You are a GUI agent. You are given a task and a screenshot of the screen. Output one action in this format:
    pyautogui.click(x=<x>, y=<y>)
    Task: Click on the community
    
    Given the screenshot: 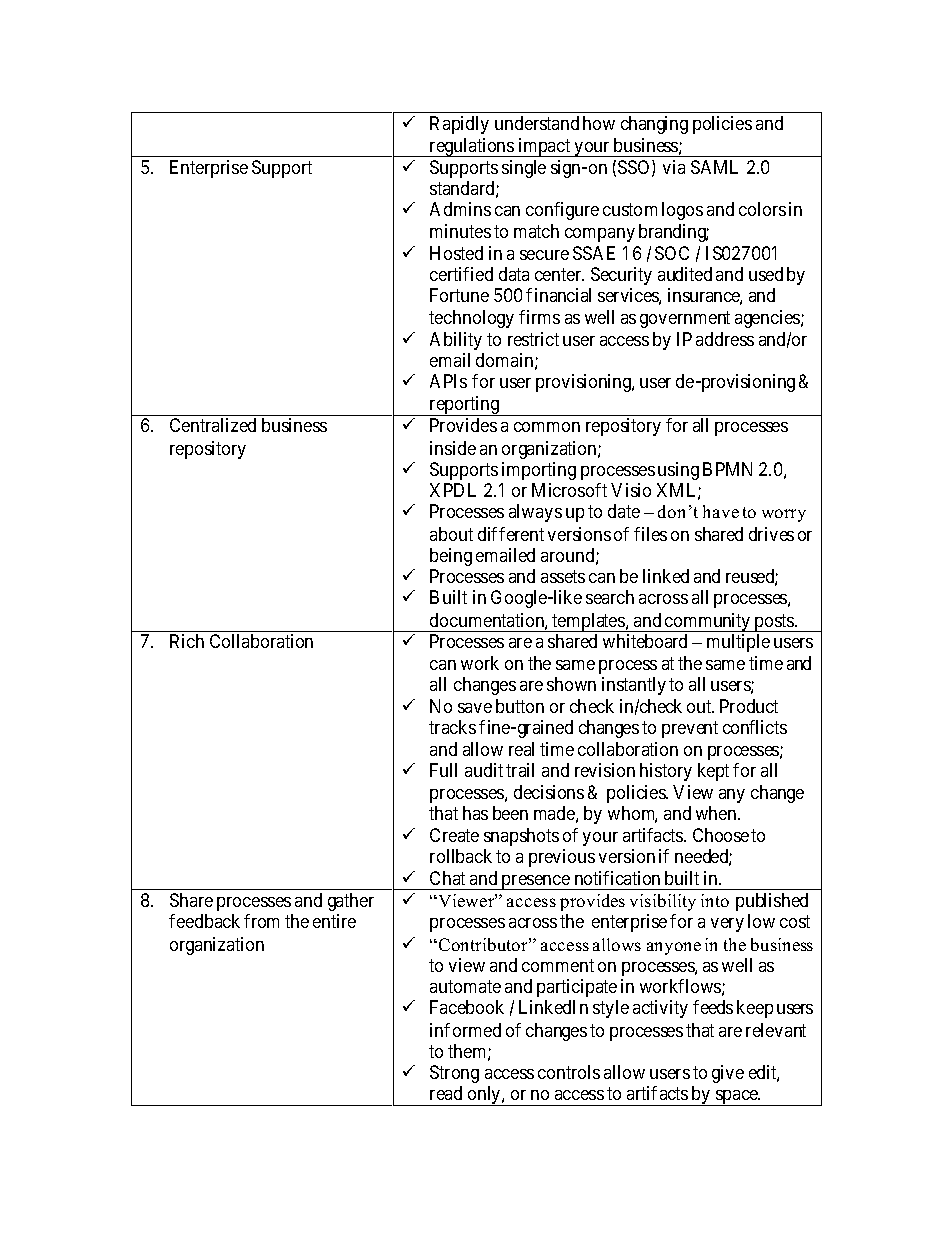 What is the action you would take?
    pyautogui.click(x=708, y=622)
